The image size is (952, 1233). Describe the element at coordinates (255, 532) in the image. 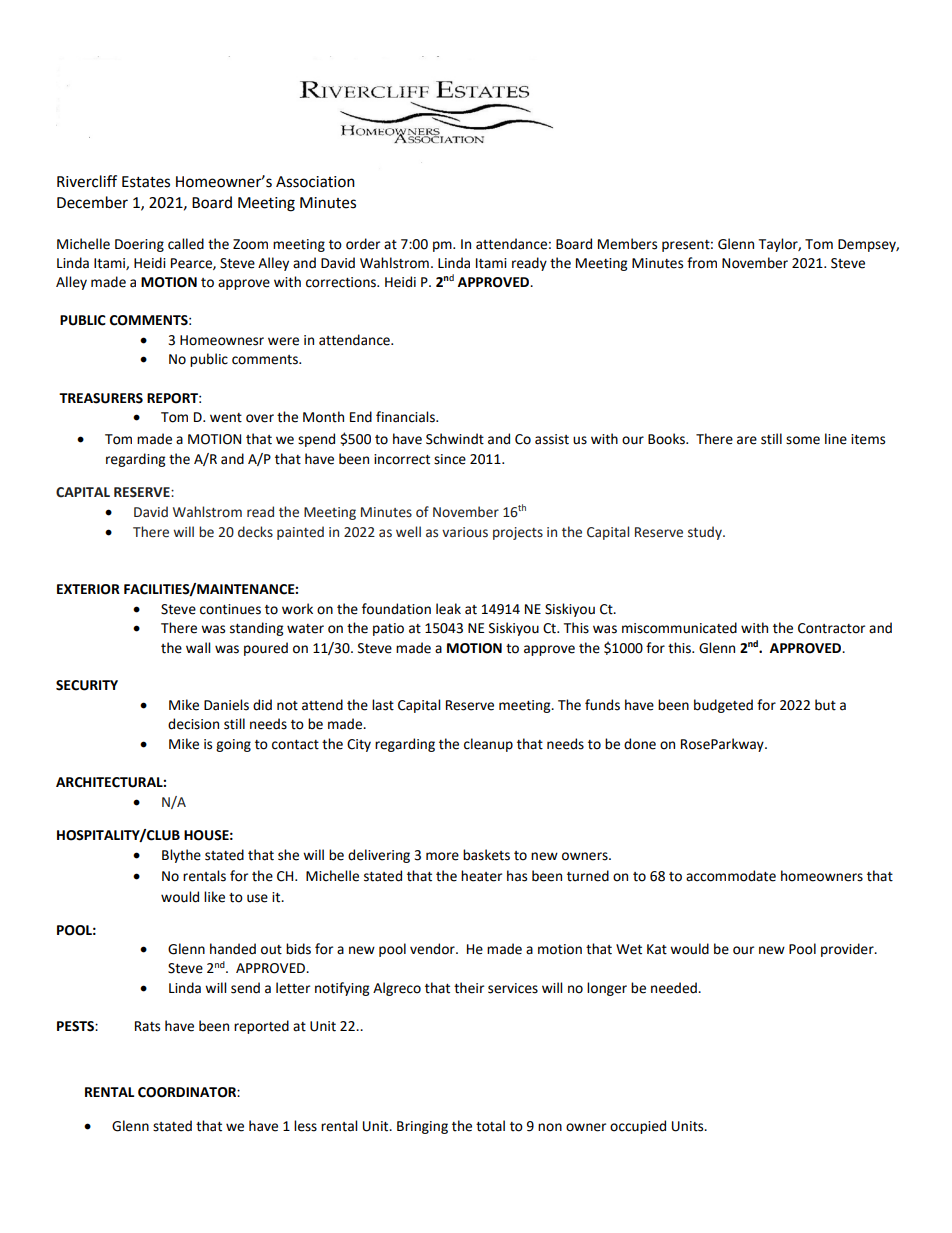

I see `decks` at that location.
